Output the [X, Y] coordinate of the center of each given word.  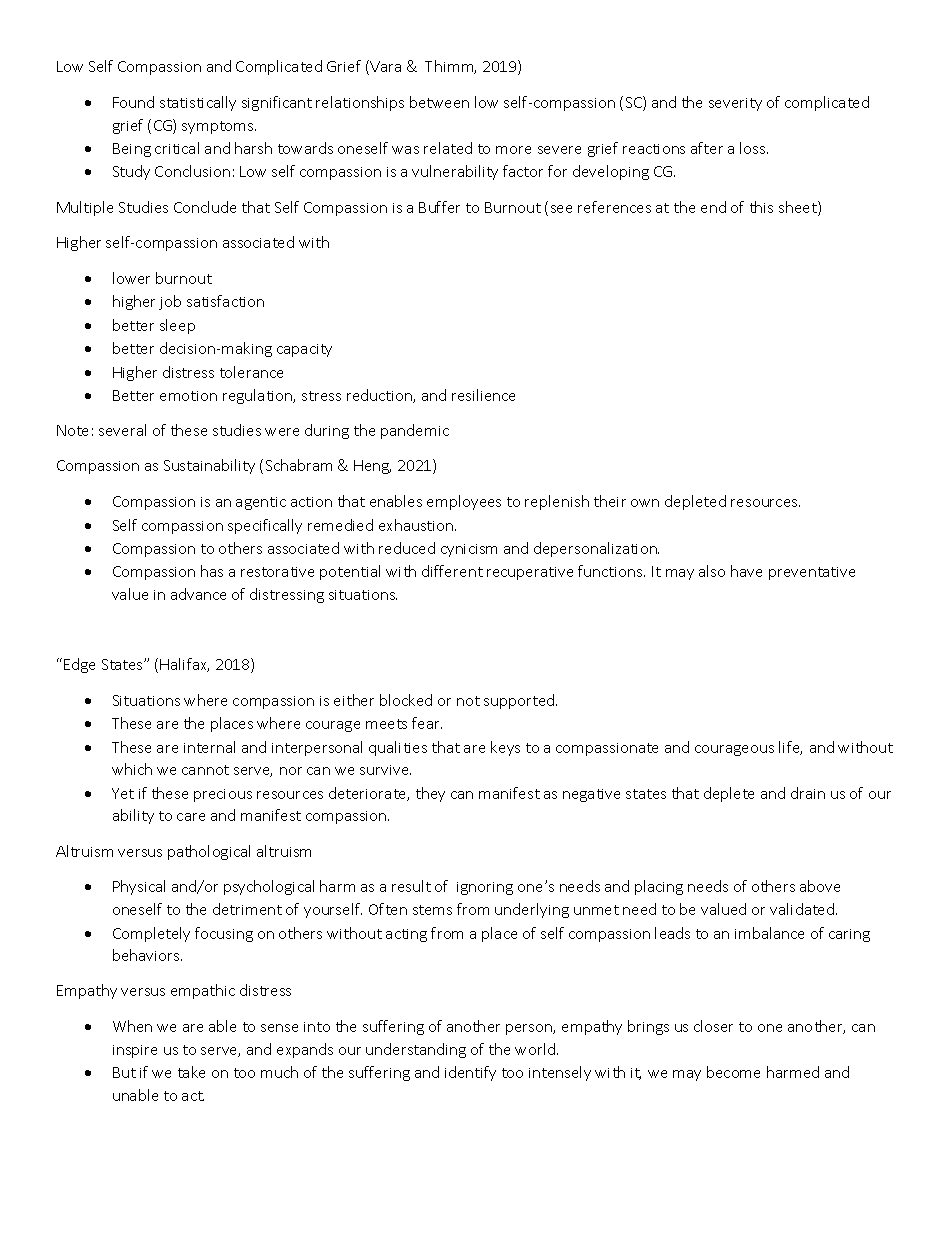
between [439, 102]
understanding [416, 1050]
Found [133, 102]
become [733, 1072]
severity [735, 104]
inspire [135, 1051]
